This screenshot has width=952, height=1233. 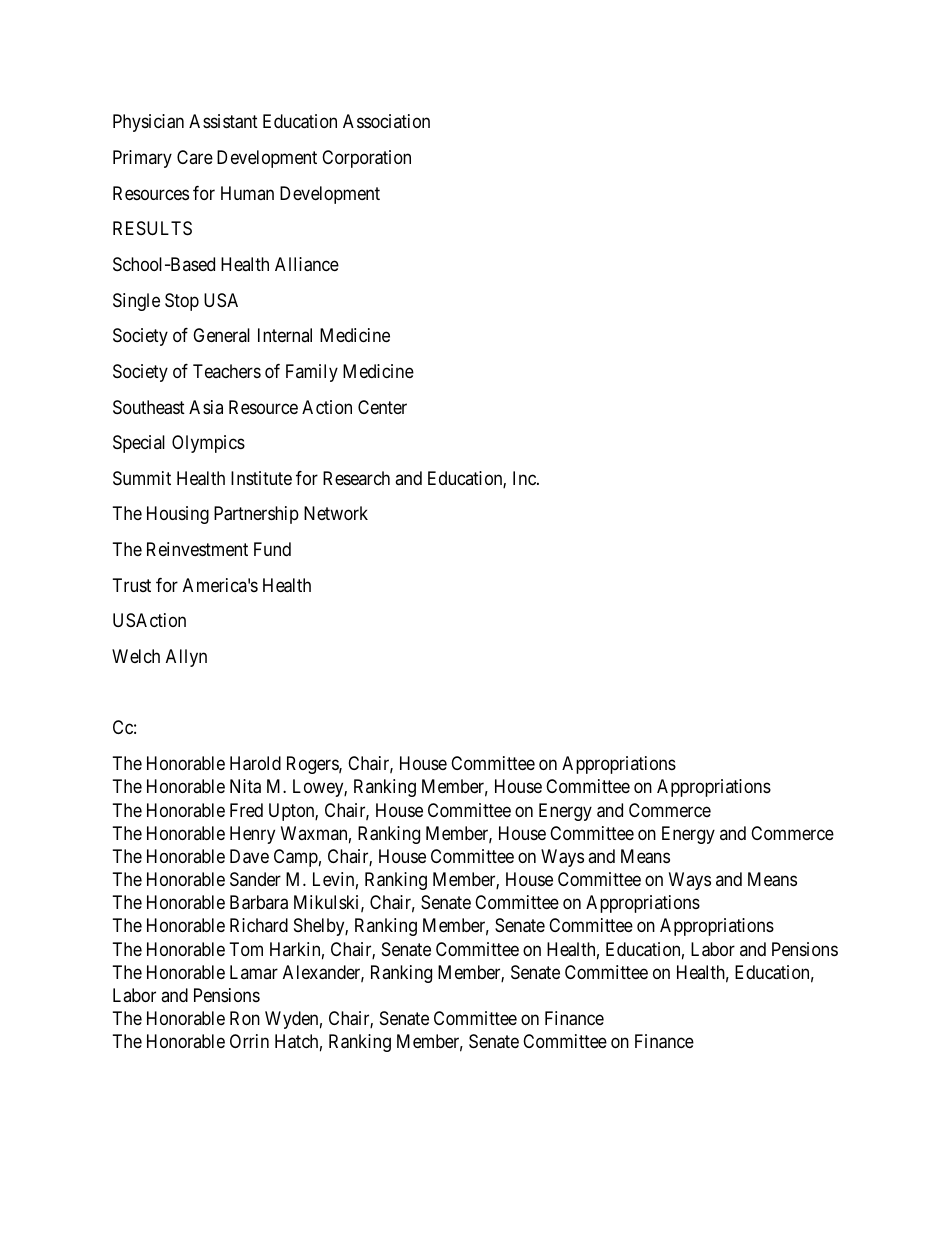 I want to click on Care, so click(x=195, y=157).
